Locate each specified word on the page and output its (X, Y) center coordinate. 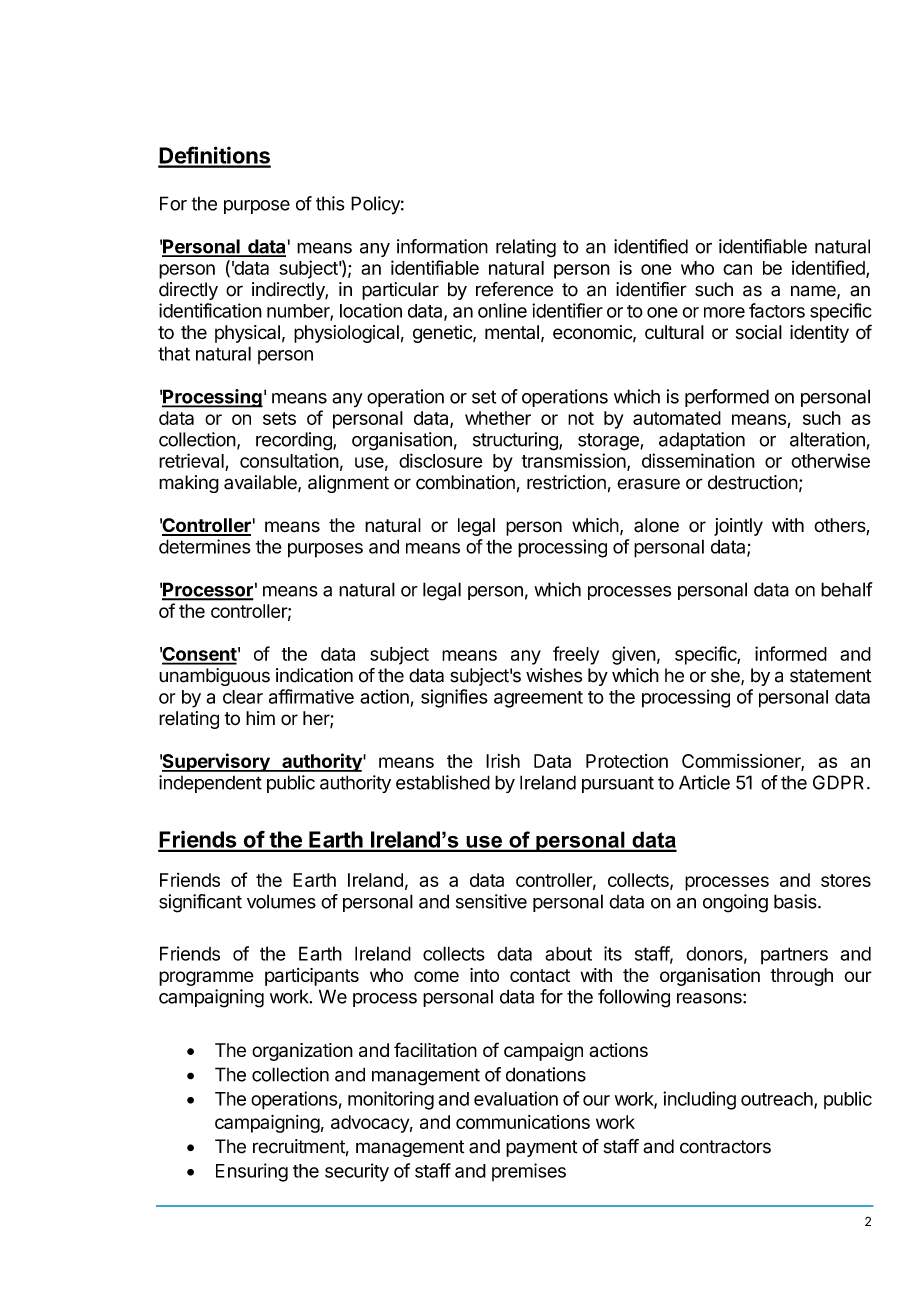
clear (243, 697)
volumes (281, 901)
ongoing (735, 903)
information (442, 246)
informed (791, 653)
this (330, 203)
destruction (753, 482)
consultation (289, 460)
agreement (538, 699)
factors (777, 310)
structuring (516, 441)
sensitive (491, 901)
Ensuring (252, 1172)
